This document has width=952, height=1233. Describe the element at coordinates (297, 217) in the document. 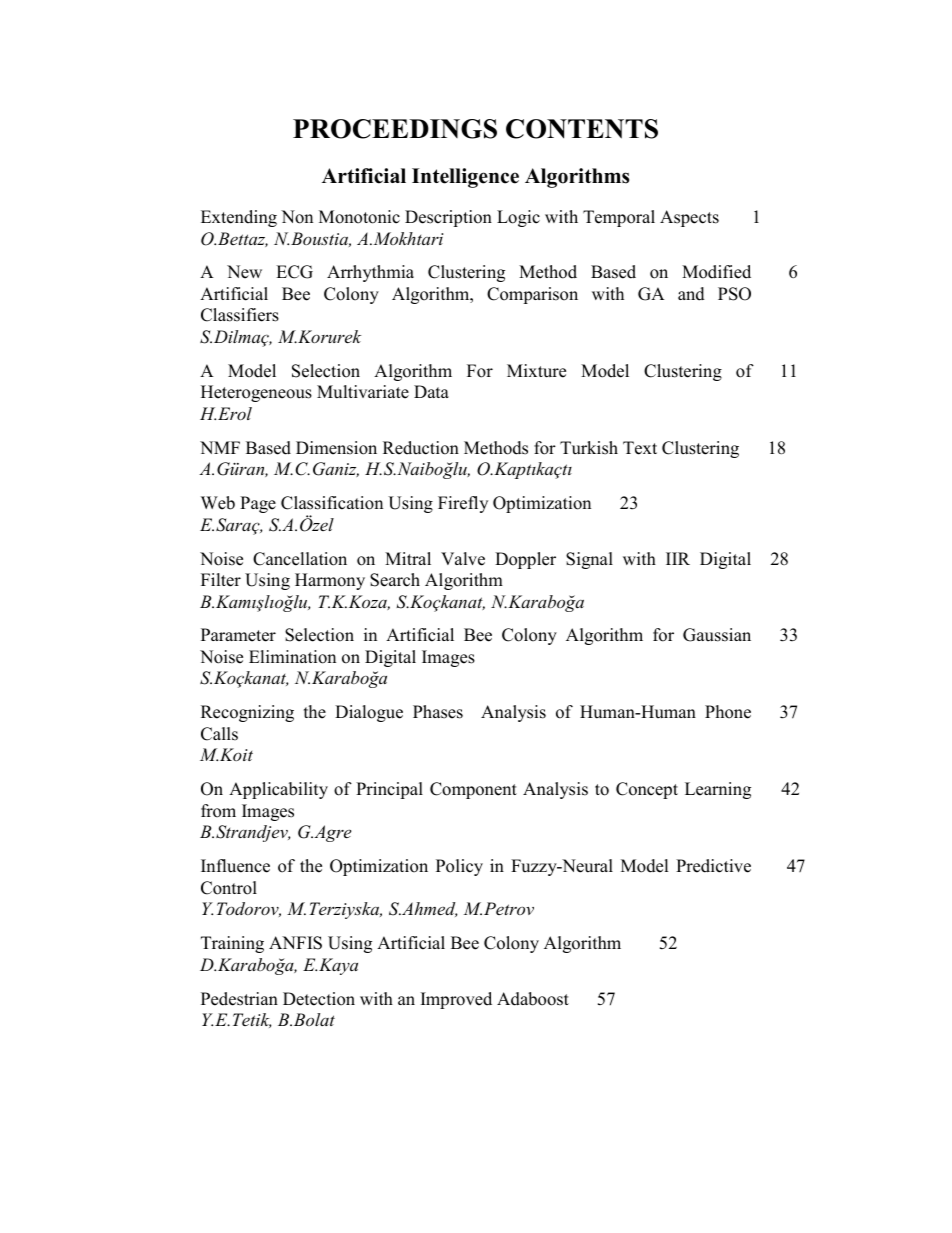

I see `Non` at that location.
